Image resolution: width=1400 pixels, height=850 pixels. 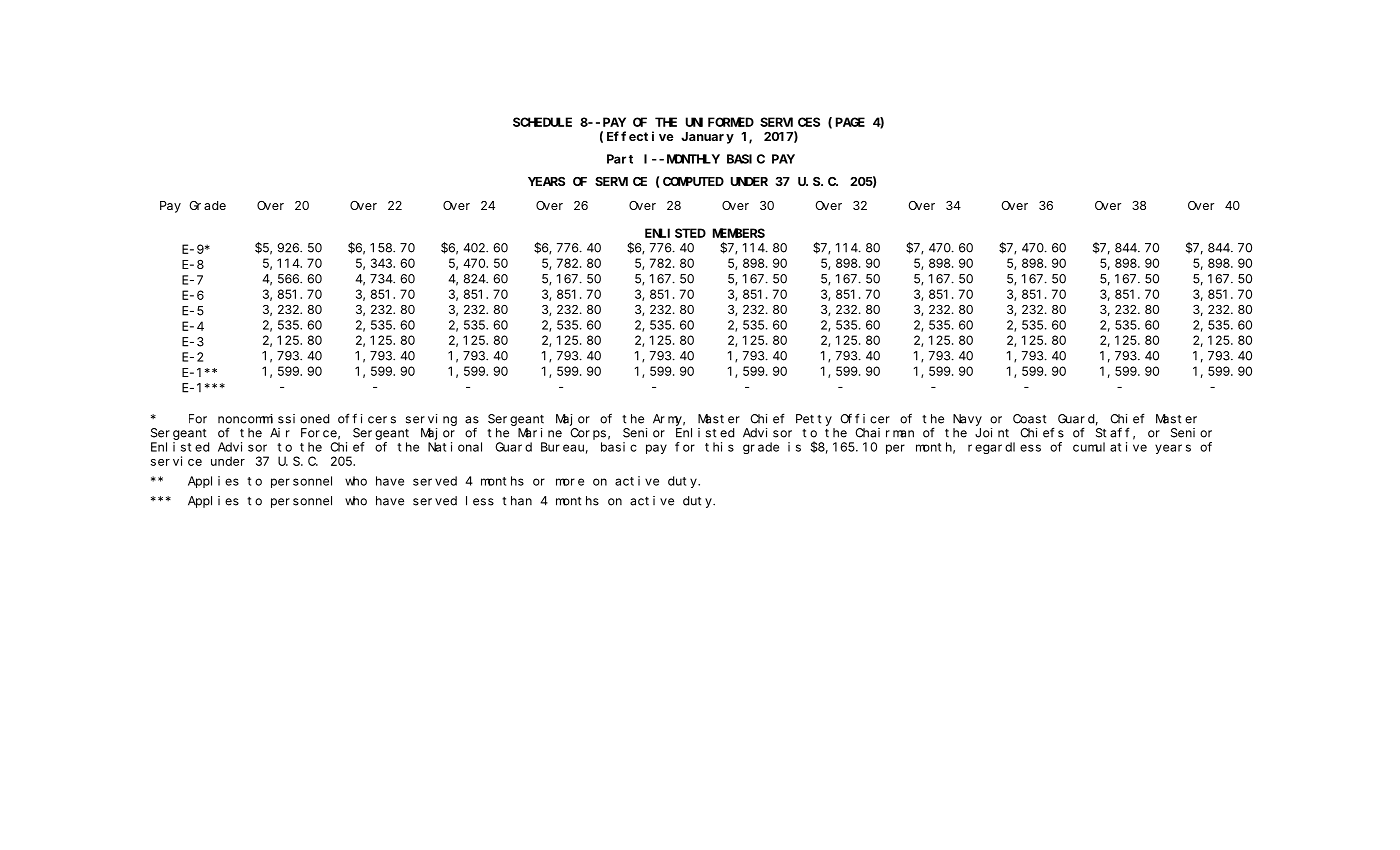 What do you see at coordinates (814, 420) in the image?
I see `Petty` at bounding box center [814, 420].
